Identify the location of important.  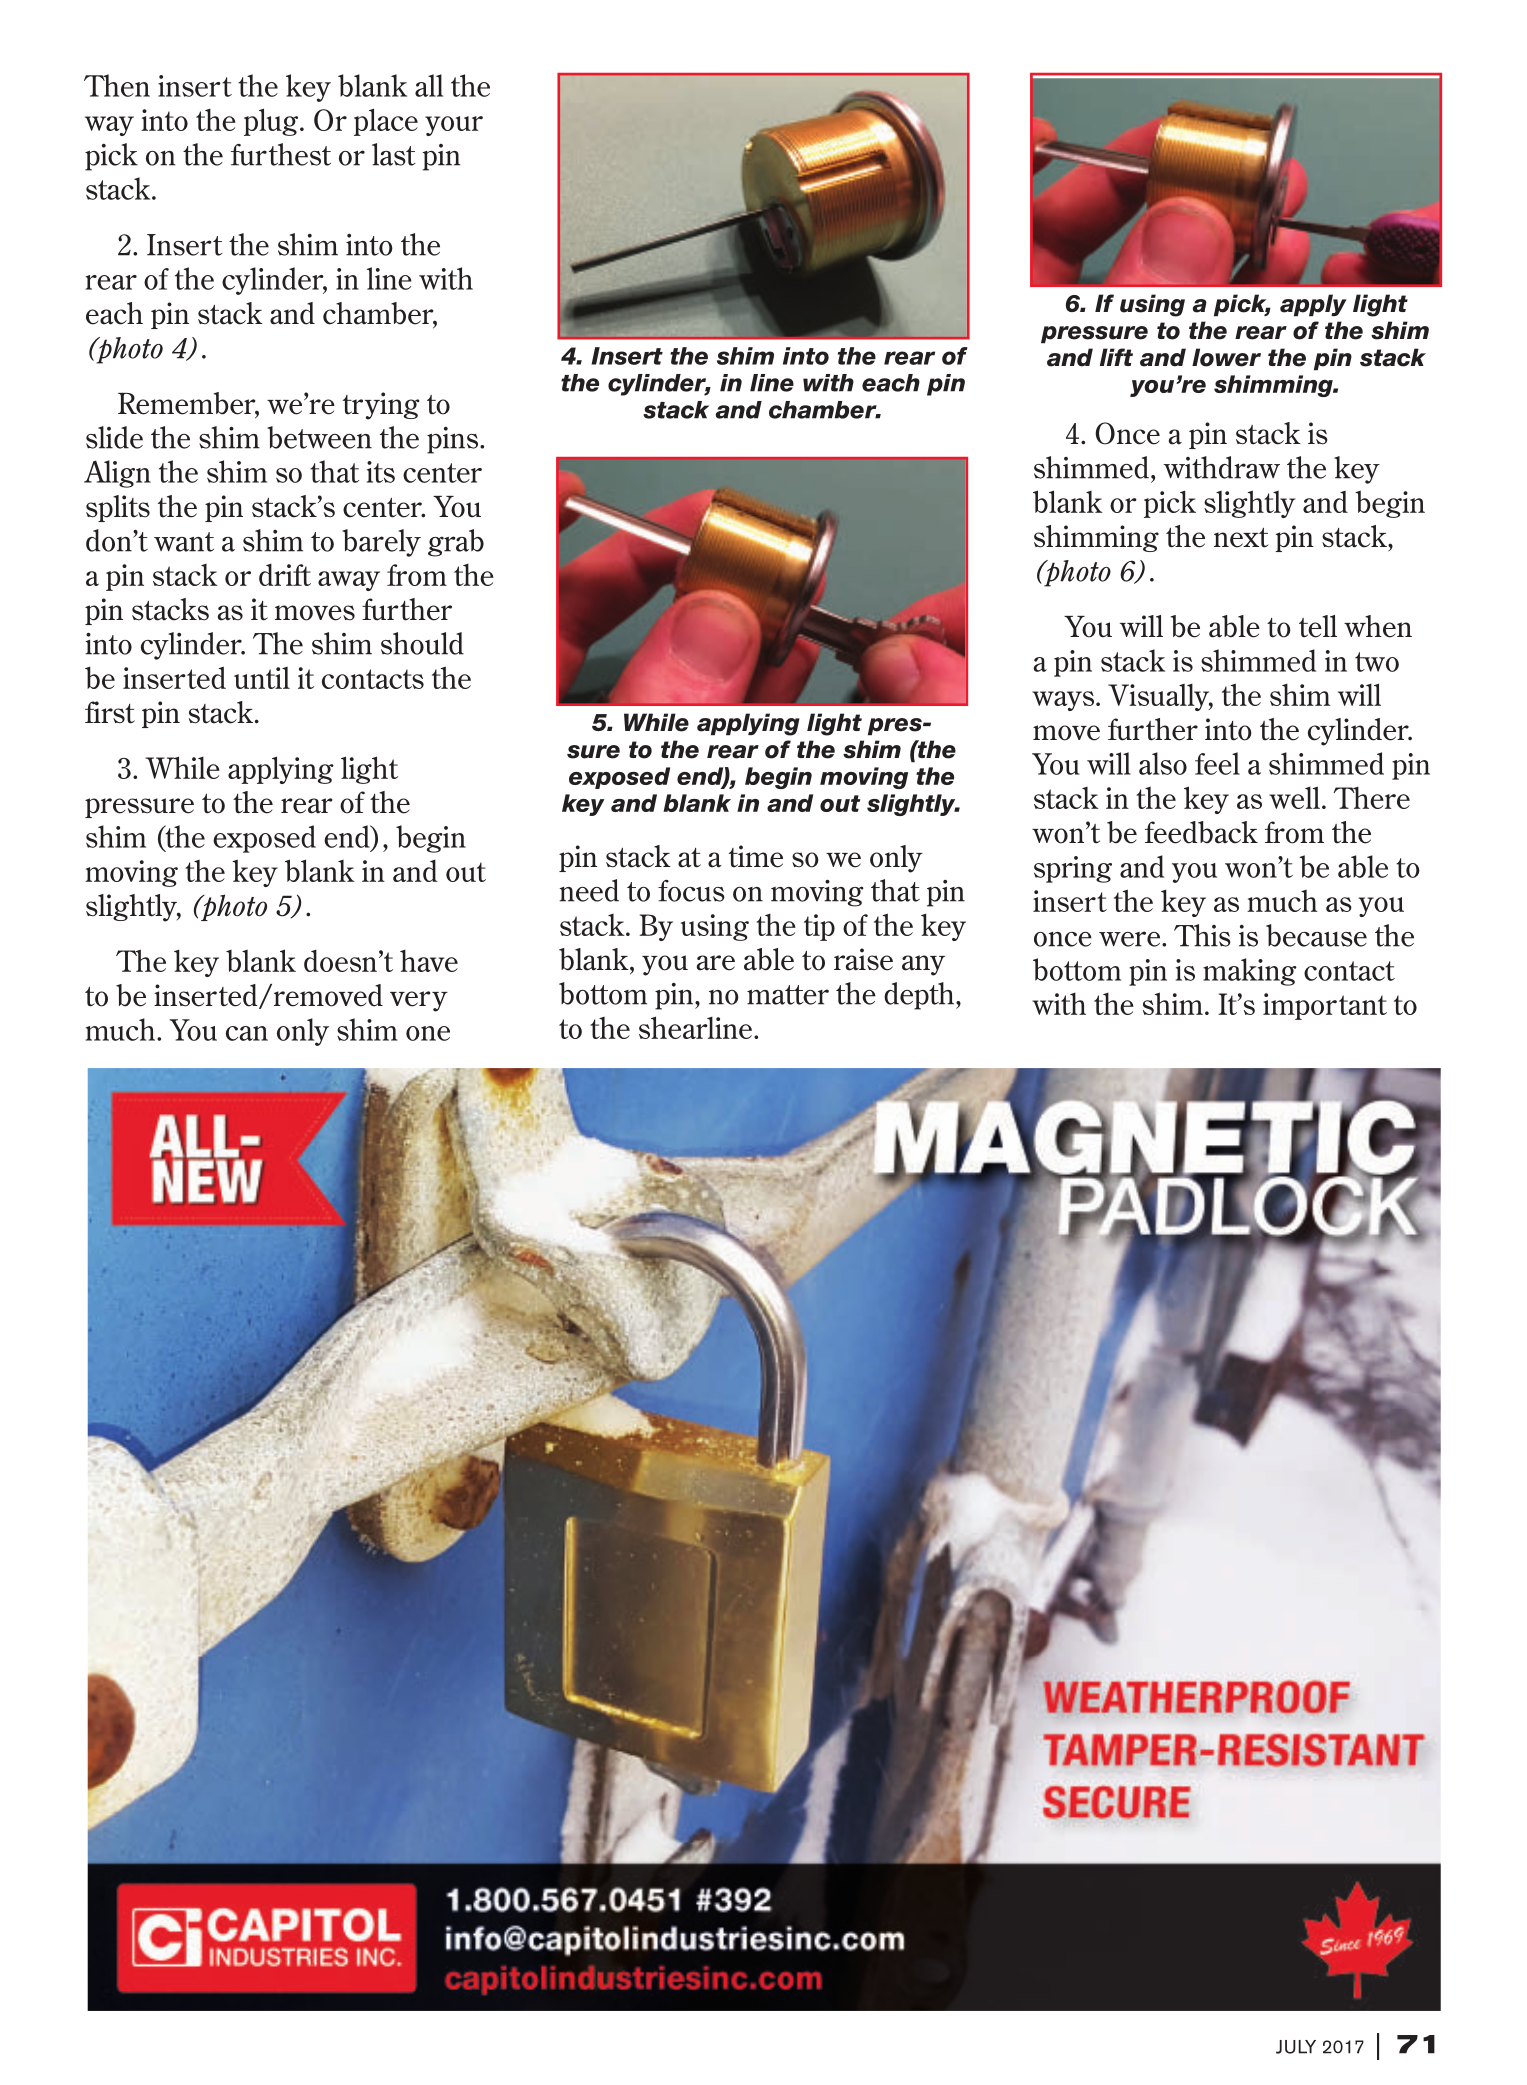
(1325, 1006).
